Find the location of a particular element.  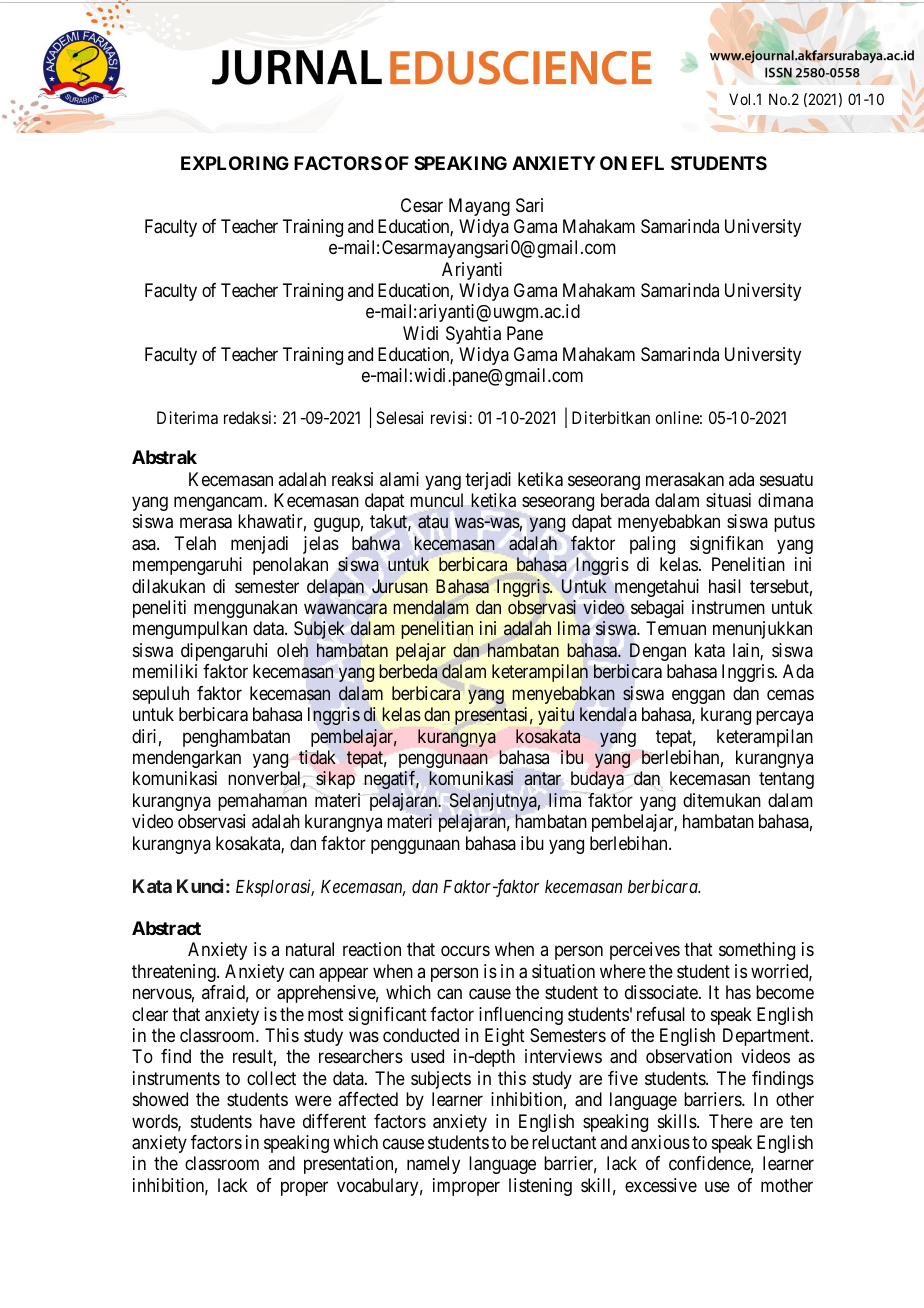

Dengan is located at coordinates (658, 652).
